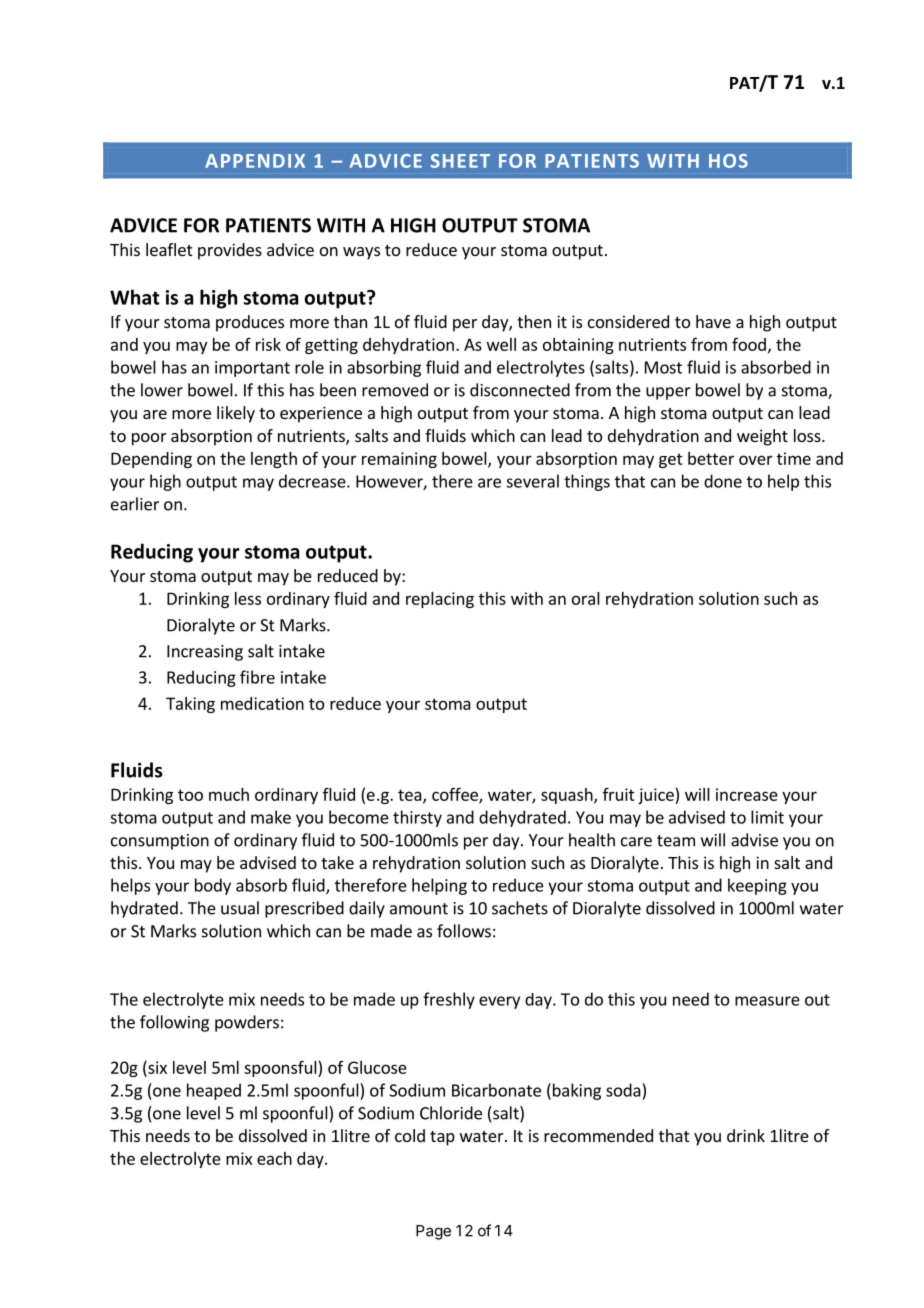 The width and height of the screenshot is (924, 1308). What do you see at coordinates (728, 161) in the screenshot?
I see `HOS` at bounding box center [728, 161].
